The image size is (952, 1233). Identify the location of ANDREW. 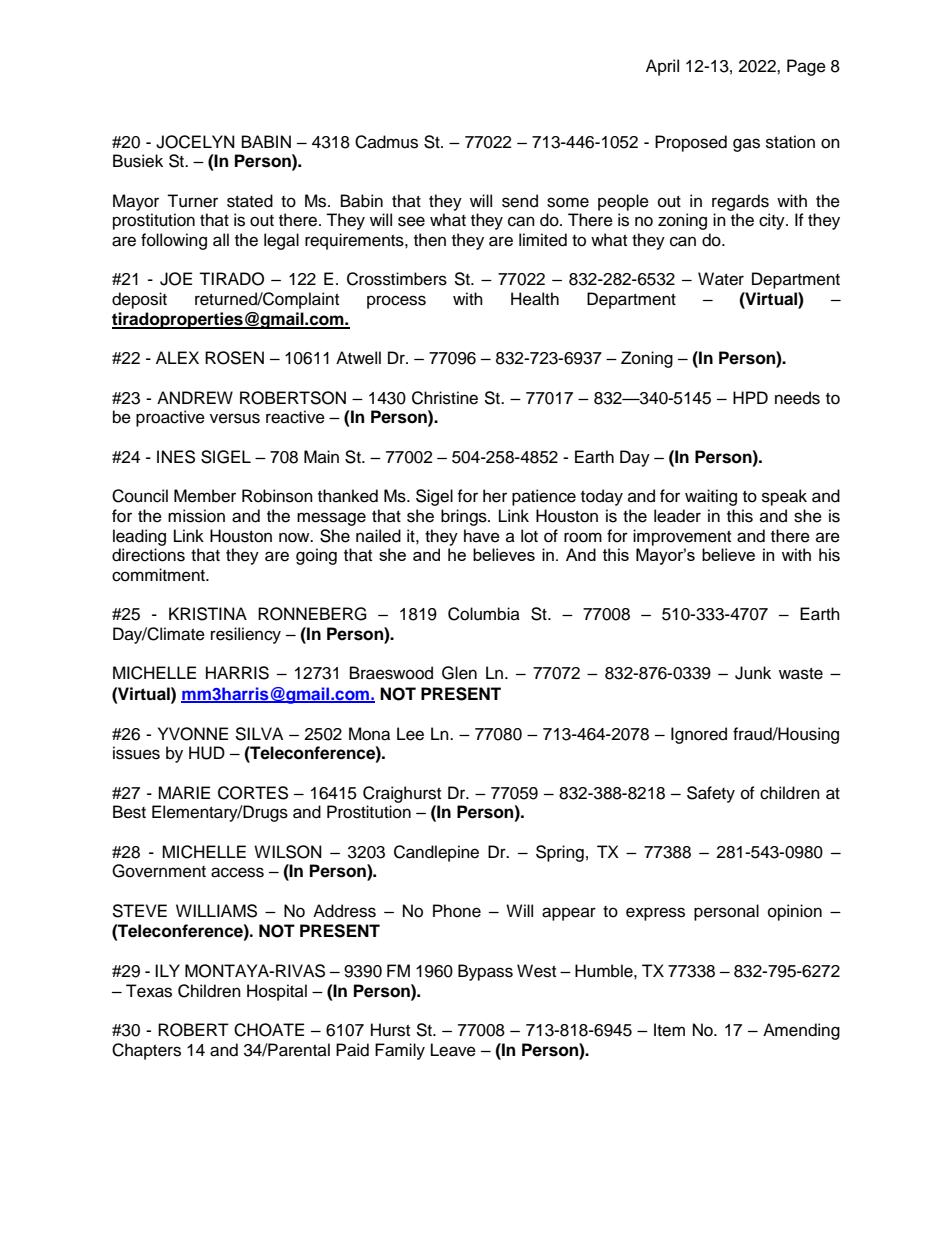
(195, 397).
